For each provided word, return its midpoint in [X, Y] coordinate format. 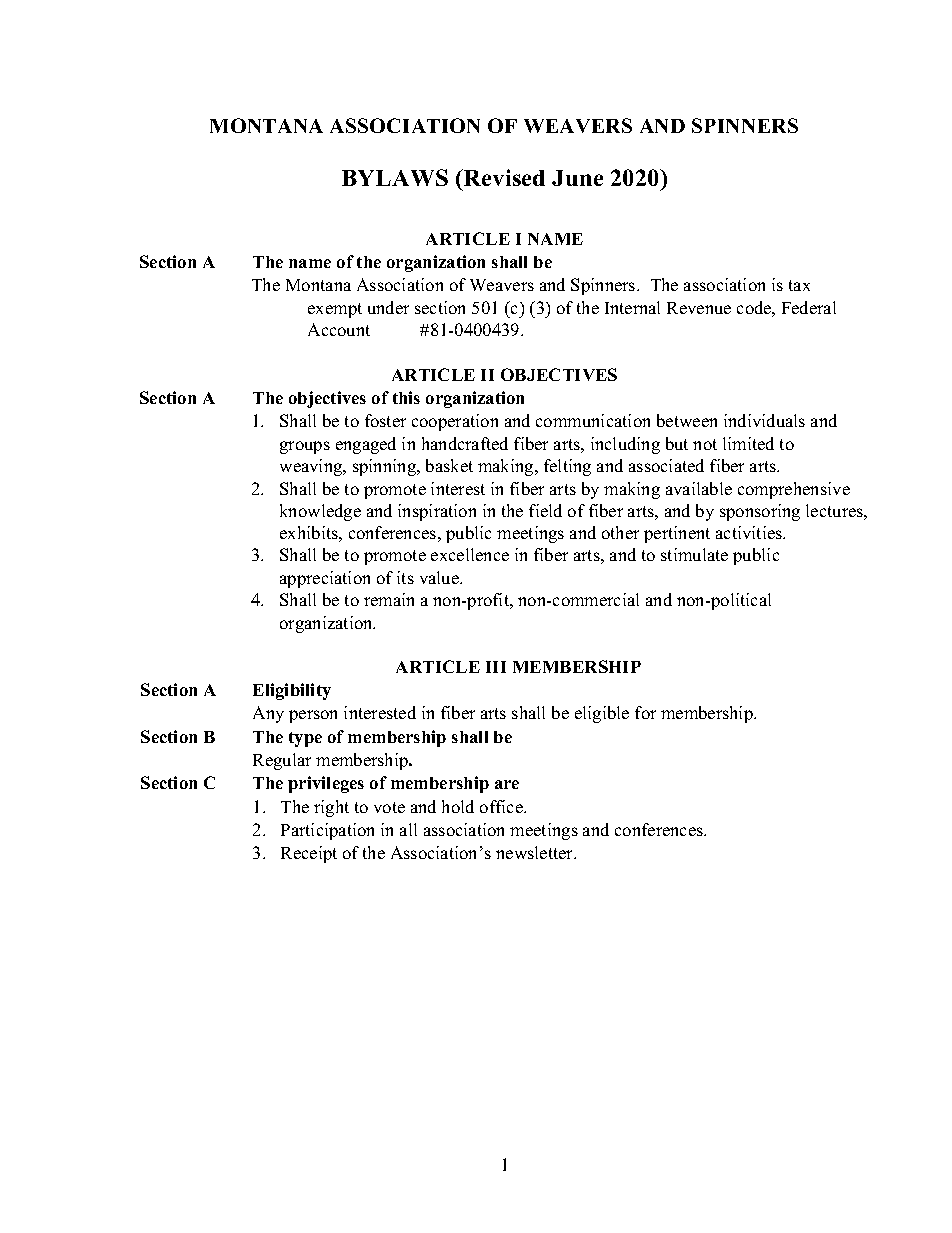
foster [385, 420]
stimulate [694, 554]
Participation [327, 831]
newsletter [536, 852]
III [496, 667]
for [645, 712]
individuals [764, 420]
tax [799, 285]
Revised [503, 177]
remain [389, 599]
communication [593, 420]
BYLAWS [395, 177]
